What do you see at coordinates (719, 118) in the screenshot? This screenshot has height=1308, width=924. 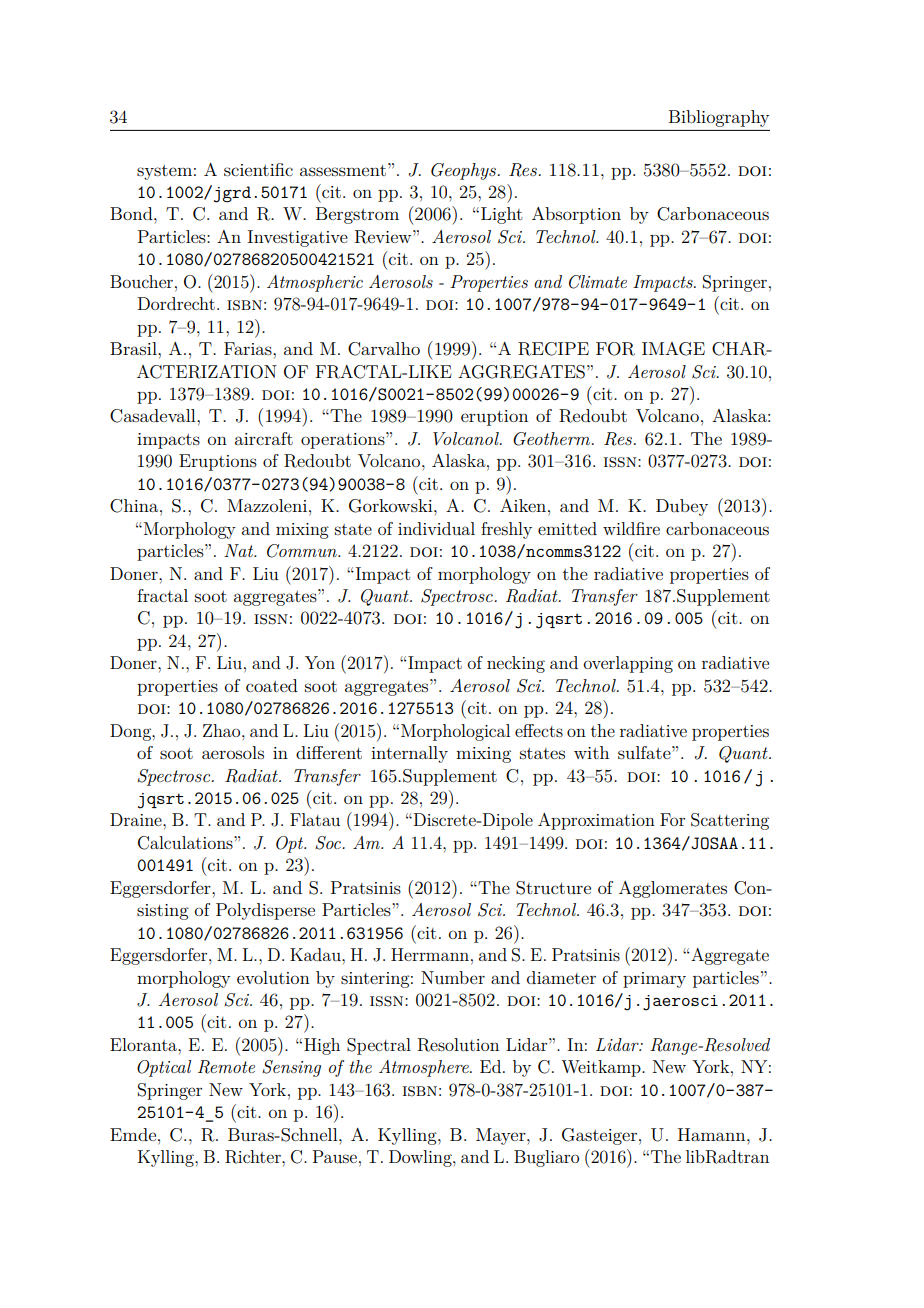 I see `Bibliography` at bounding box center [719, 118].
